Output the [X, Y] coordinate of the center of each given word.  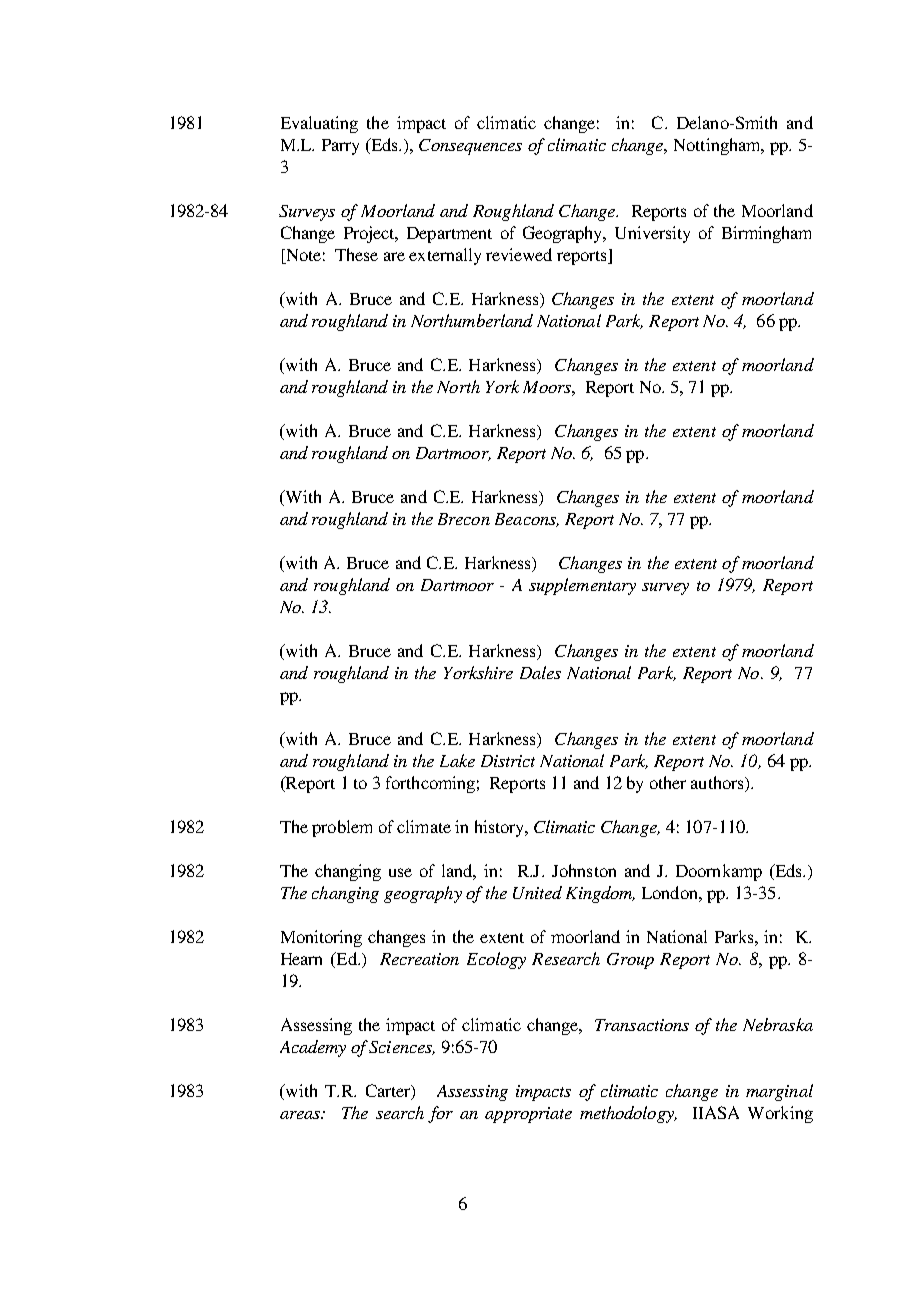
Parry [340, 147]
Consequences [470, 147]
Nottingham [718, 146]
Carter [389, 1092]
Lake [457, 760]
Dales [540, 672]
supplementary [582, 586]
